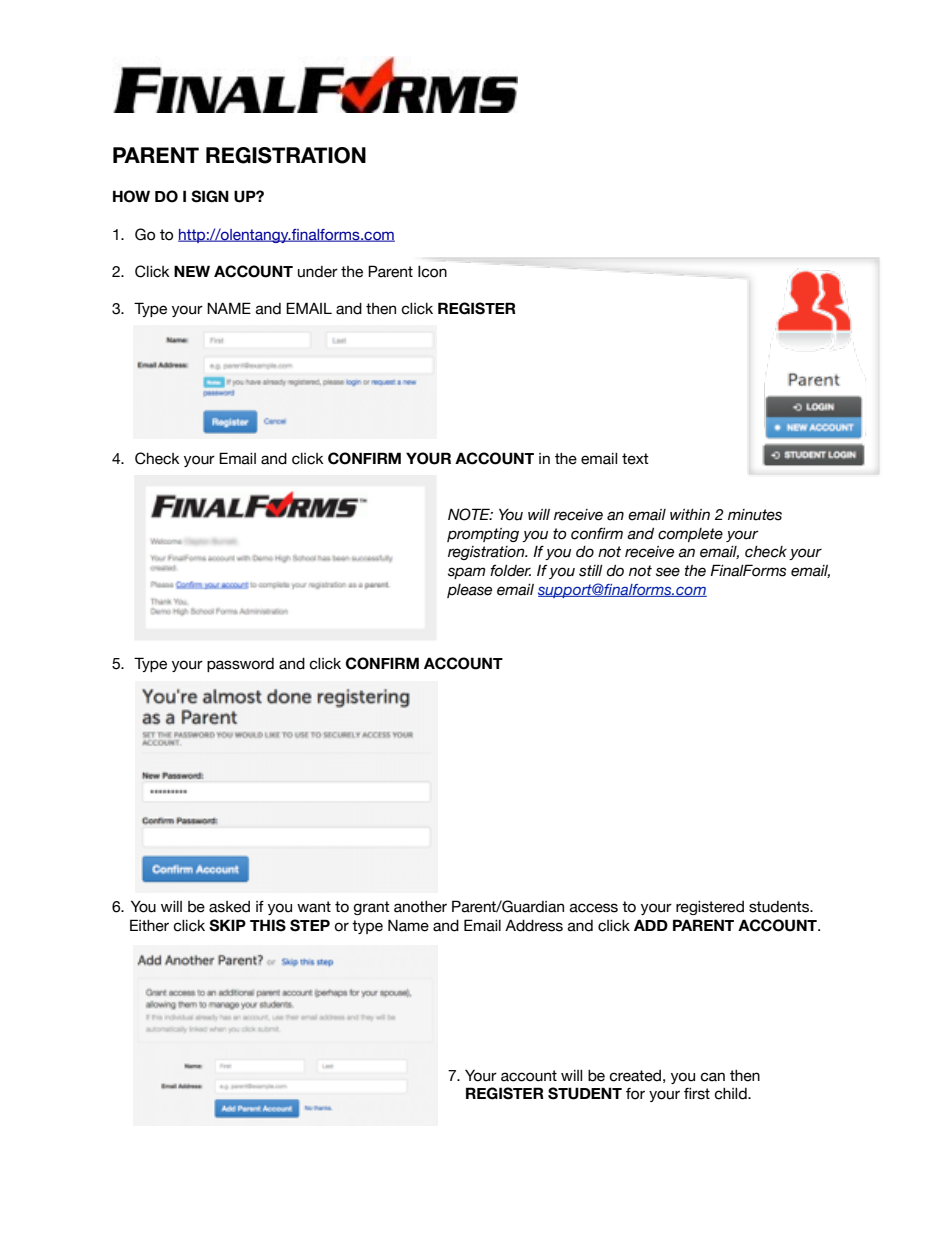 This page has height=1233, width=952. I want to click on still, so click(591, 571).
